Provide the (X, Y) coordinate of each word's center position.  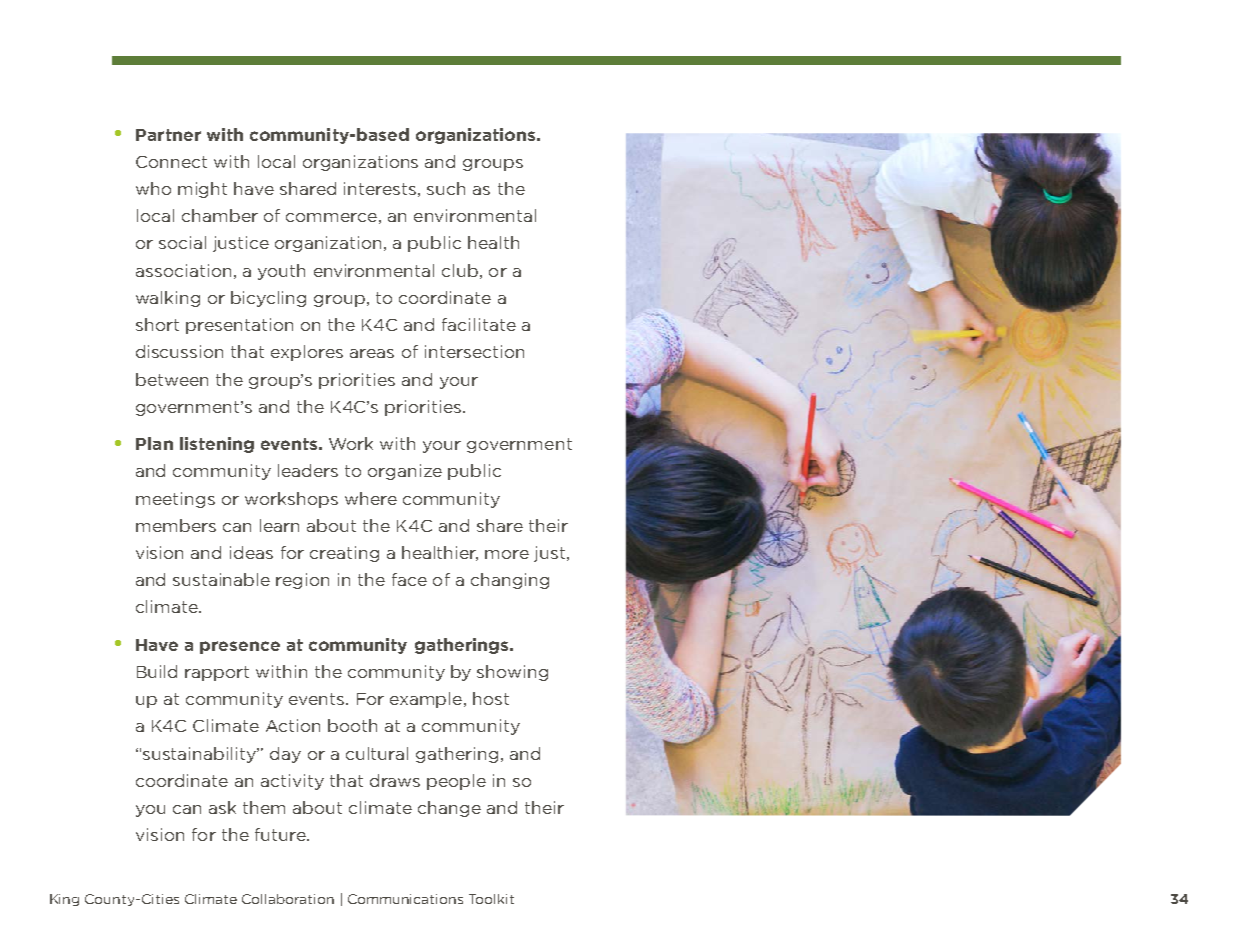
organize (405, 472)
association (183, 270)
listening (217, 445)
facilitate (479, 324)
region (302, 581)
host (491, 698)
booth (352, 725)
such (446, 188)
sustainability (201, 755)
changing (510, 581)
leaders (308, 470)
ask (222, 807)
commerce (331, 217)
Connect (171, 162)
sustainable (221, 579)
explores (307, 353)
